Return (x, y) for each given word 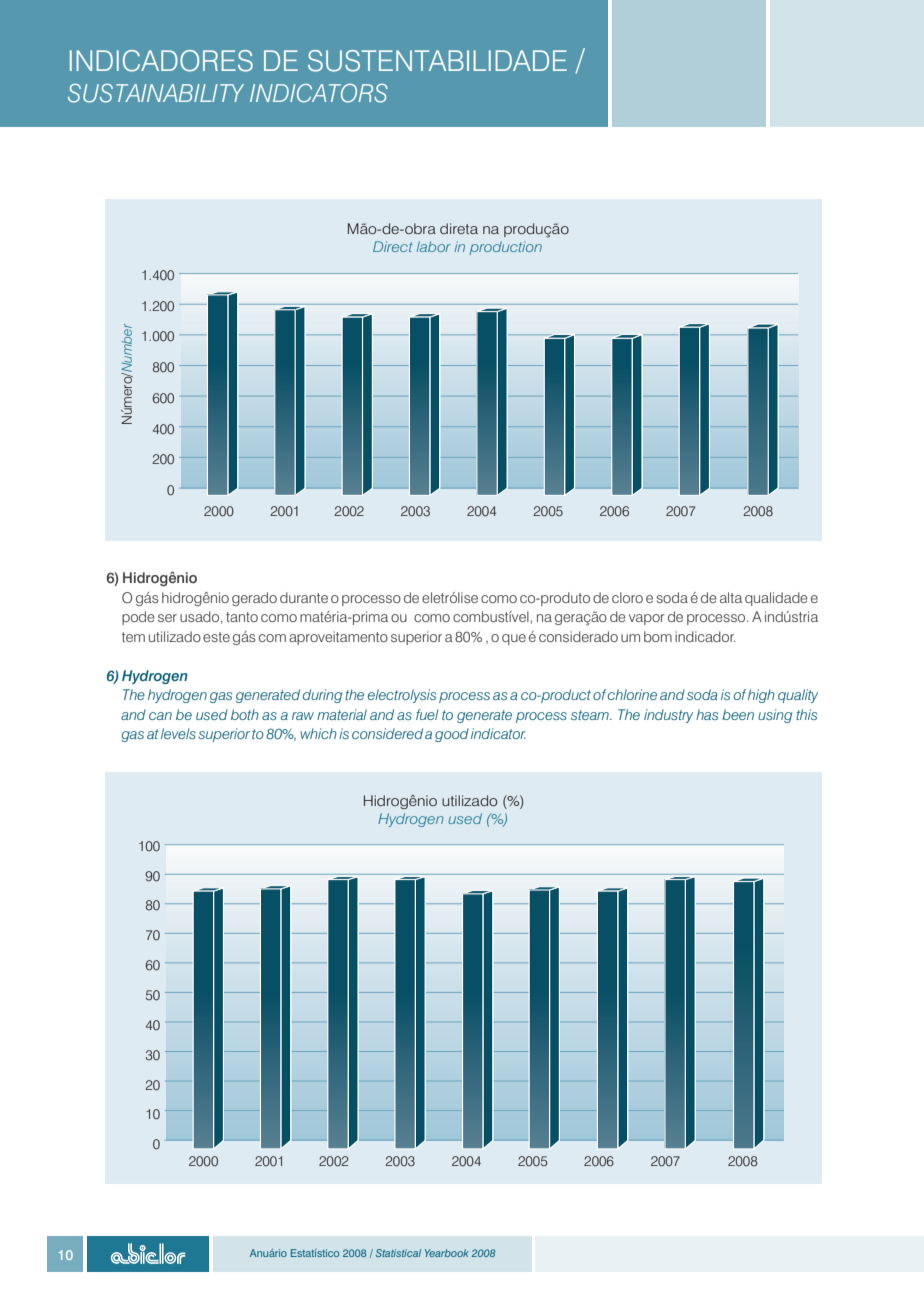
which (318, 733)
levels (178, 733)
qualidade (776, 599)
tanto (242, 617)
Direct (393, 246)
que (514, 639)
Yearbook (447, 1253)
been (738, 714)
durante (304, 597)
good (452, 735)
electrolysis (402, 696)
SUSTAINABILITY (156, 93)
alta (731, 597)
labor (433, 246)
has (707, 714)
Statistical (398, 1253)
